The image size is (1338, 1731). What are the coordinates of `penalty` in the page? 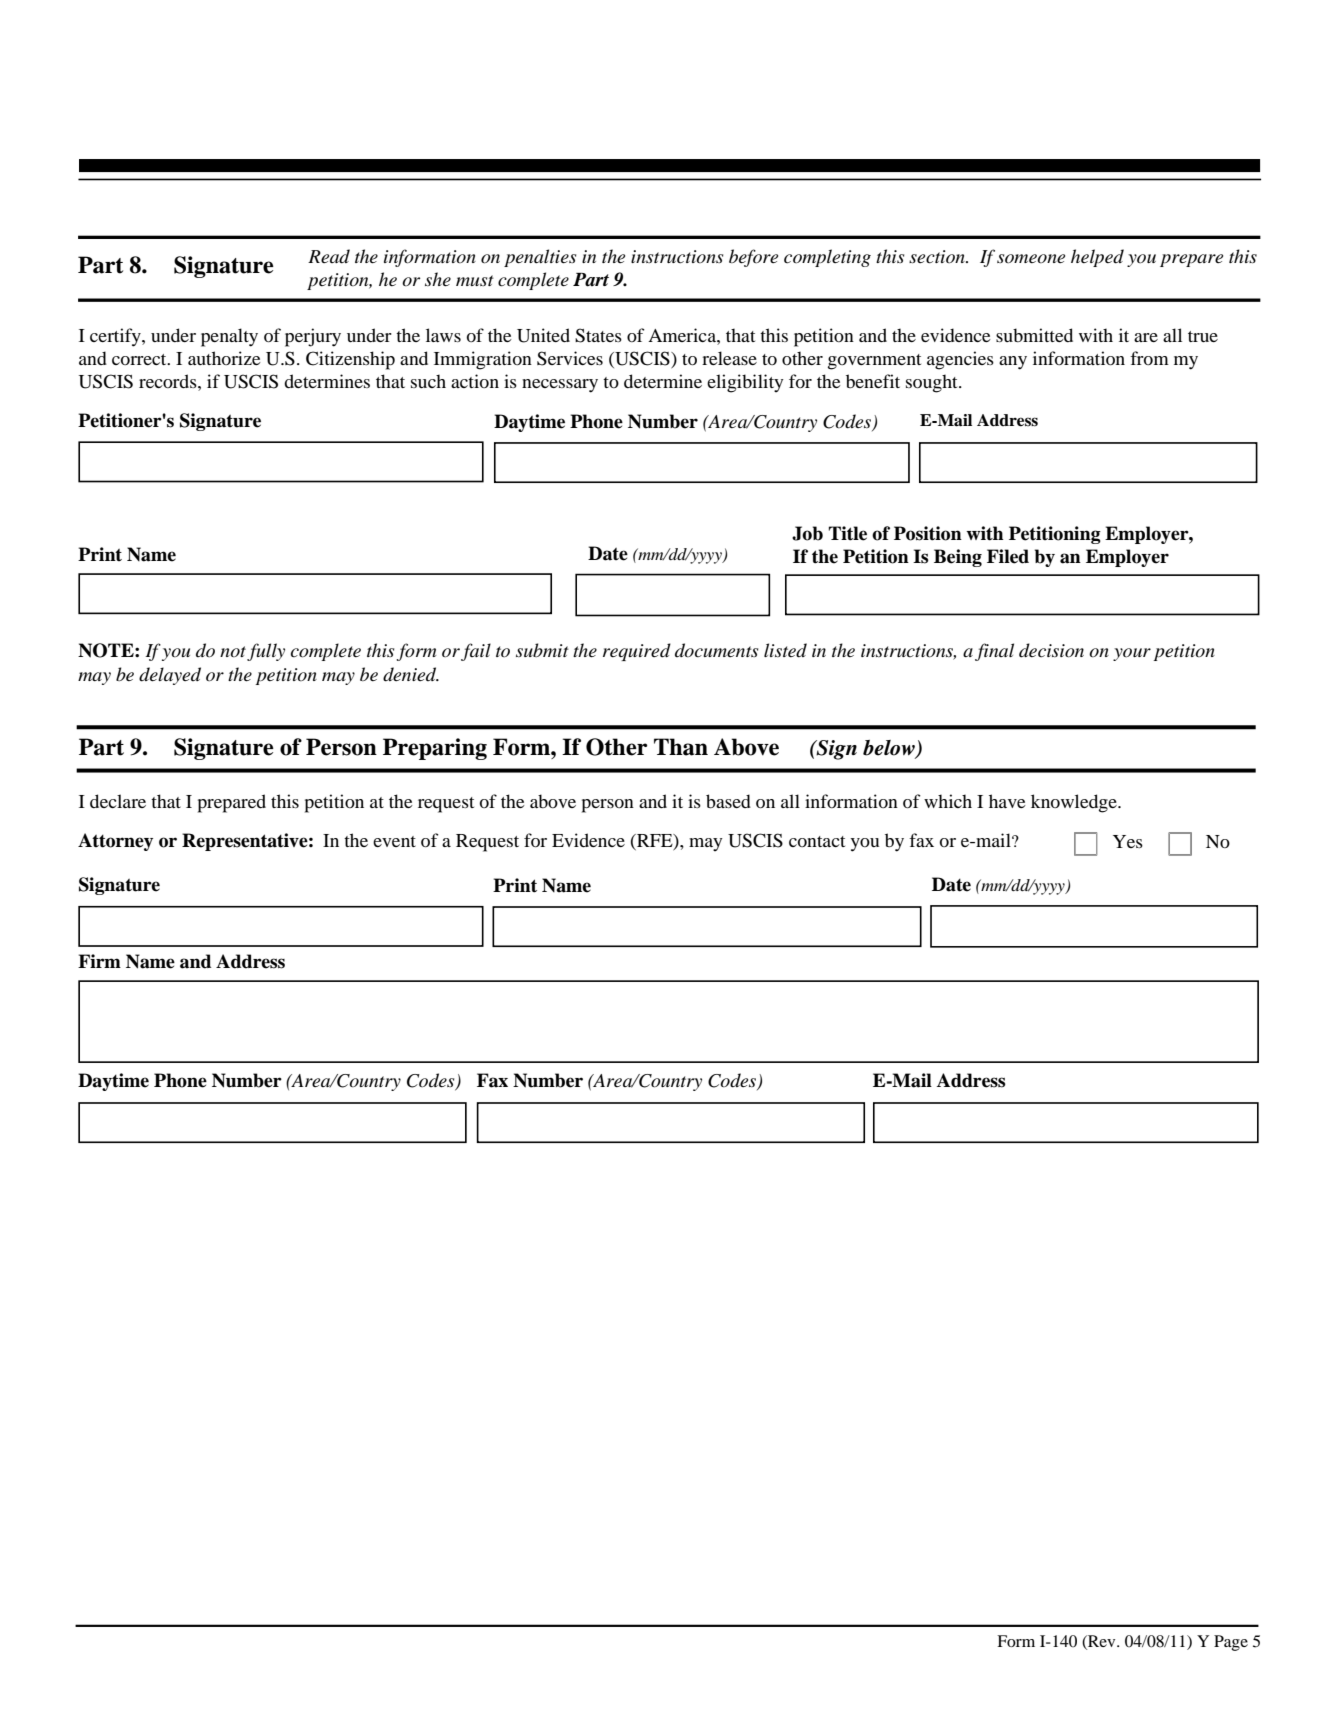 It's located at (229, 337).
